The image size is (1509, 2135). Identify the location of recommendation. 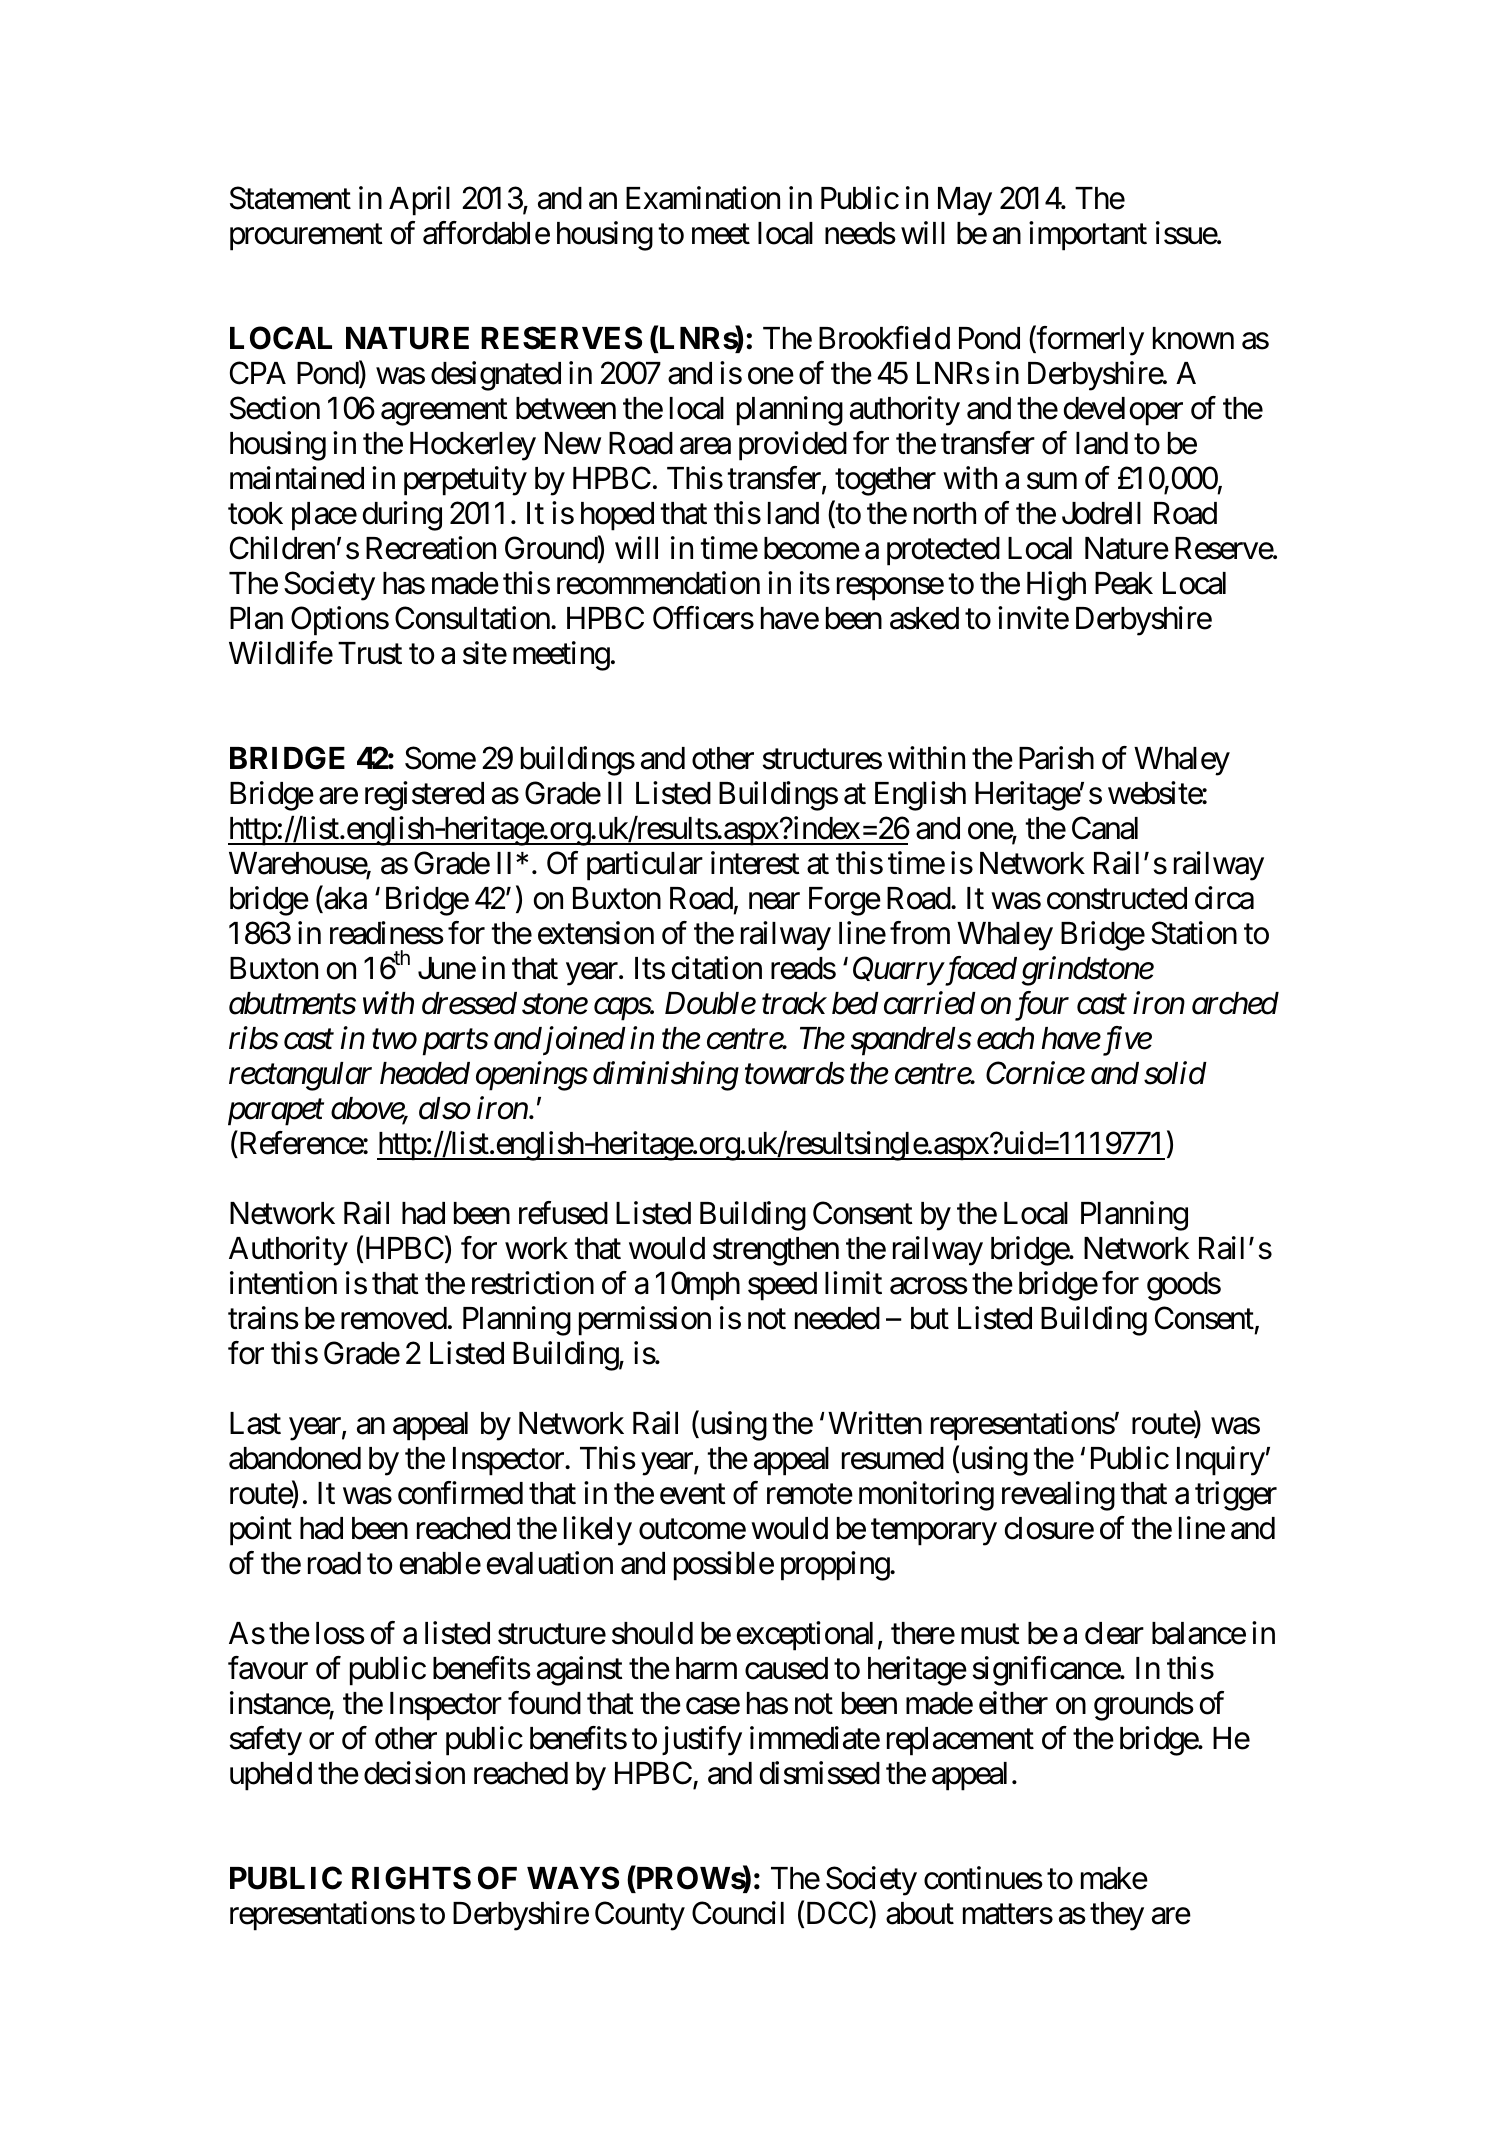
(658, 583).
